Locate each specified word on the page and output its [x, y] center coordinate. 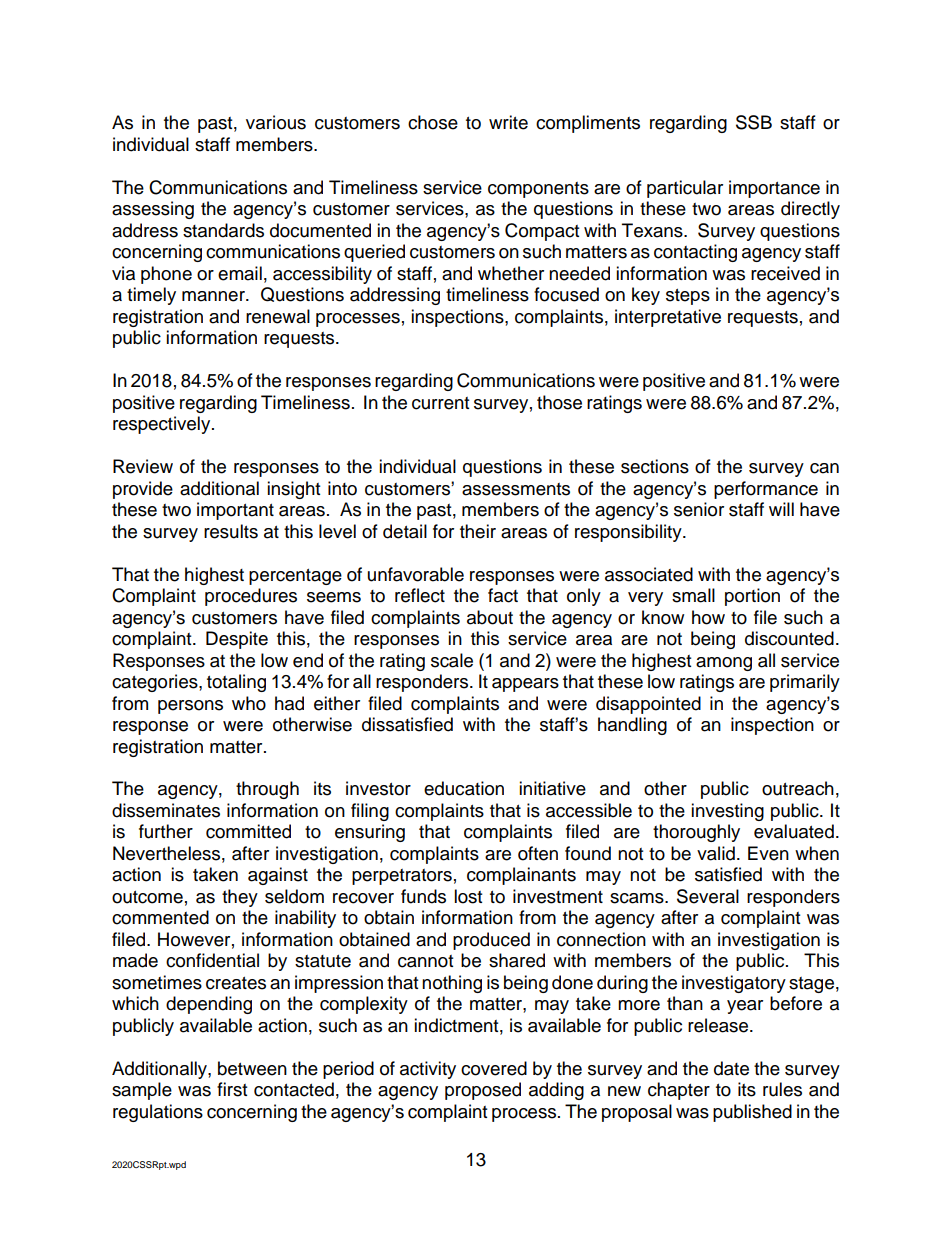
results [231, 531]
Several [708, 896]
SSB [754, 122]
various [276, 122]
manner [214, 296]
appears [525, 685]
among [724, 664]
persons [190, 707]
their [478, 531]
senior [699, 509]
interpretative [668, 318]
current [440, 403]
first [232, 1089]
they [240, 898]
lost [468, 896]
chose [433, 122]
